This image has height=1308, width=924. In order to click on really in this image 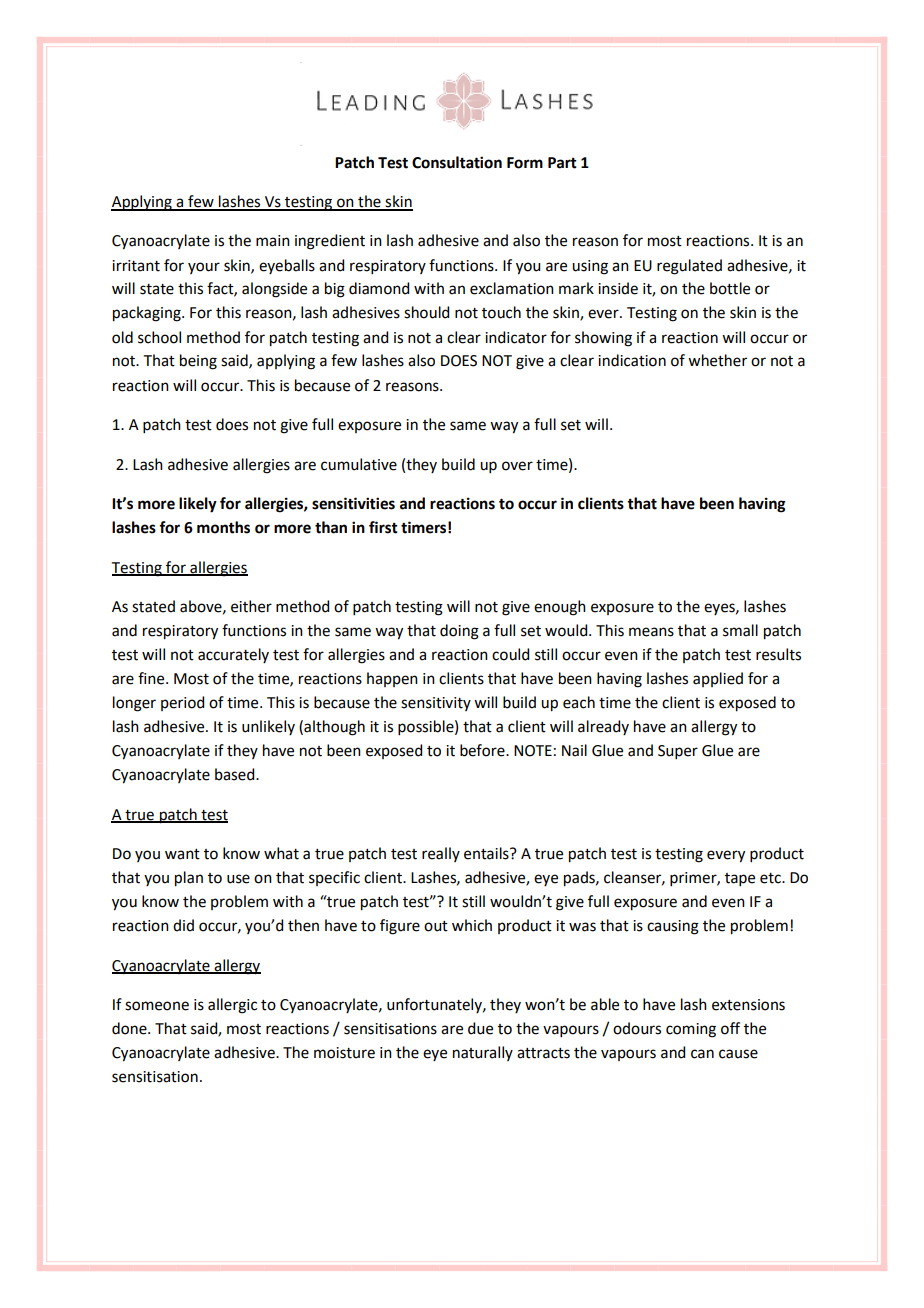, I will do `click(441, 854)`.
